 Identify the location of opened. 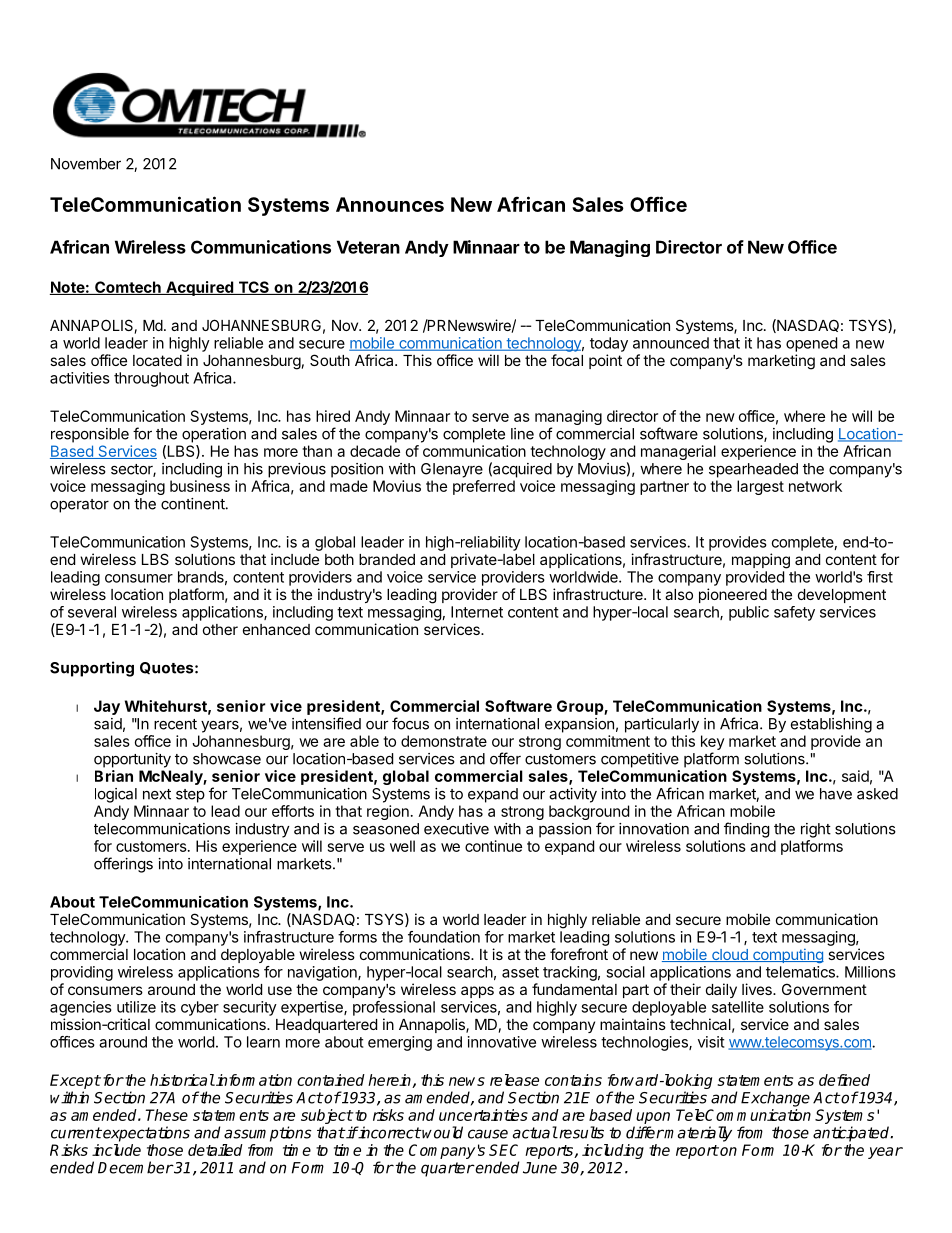
(811, 344).
